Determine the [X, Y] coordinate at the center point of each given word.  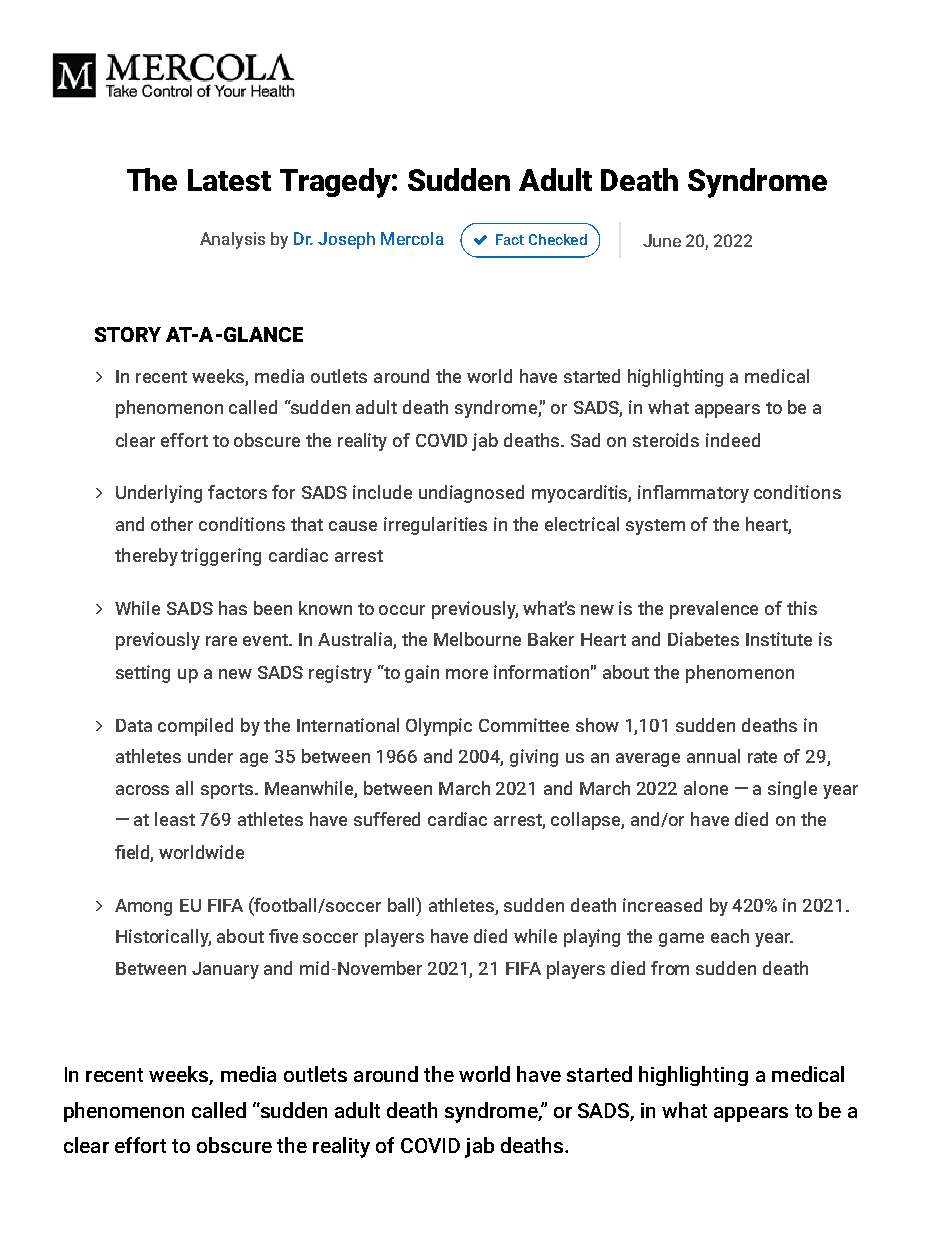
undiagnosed [471, 494]
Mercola [412, 238]
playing [592, 938]
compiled [195, 727]
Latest [229, 180]
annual [713, 756]
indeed [733, 440]
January [225, 970]
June [662, 240]
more [467, 674]
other [172, 524]
